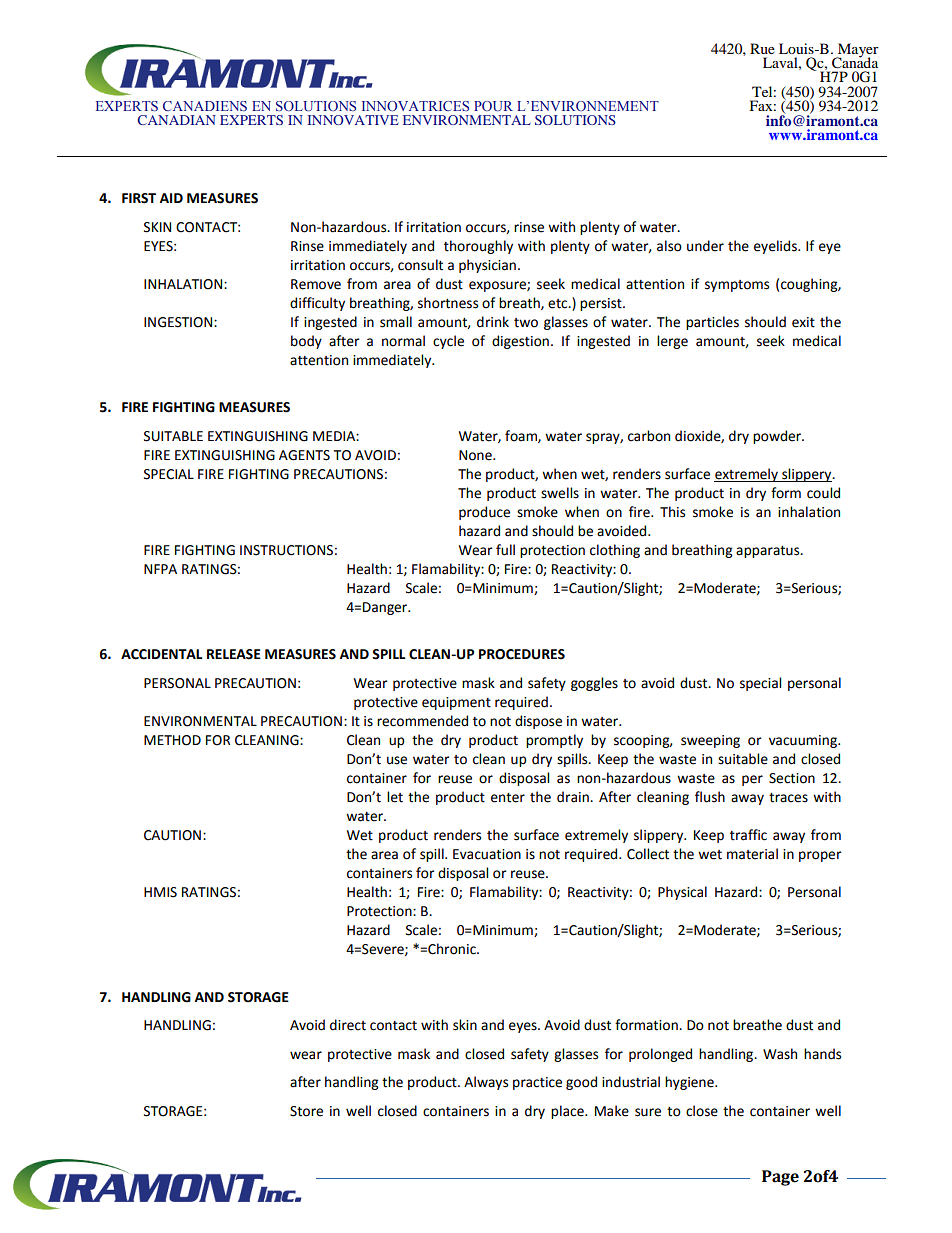  I want to click on Evacuation, so click(487, 854).
